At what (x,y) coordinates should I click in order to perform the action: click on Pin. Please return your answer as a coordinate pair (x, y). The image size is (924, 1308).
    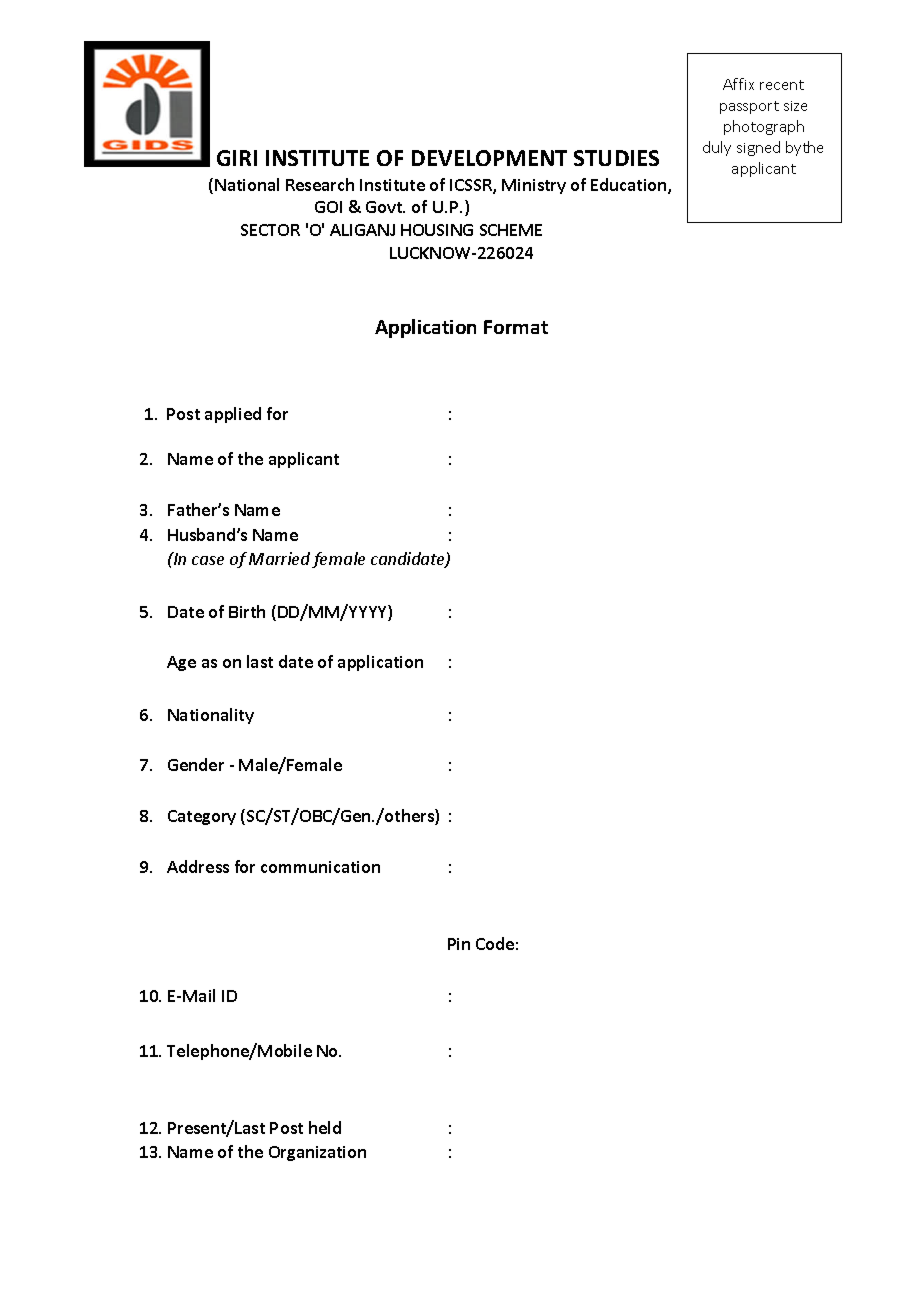
    Looking at the image, I should click on (459, 944).
